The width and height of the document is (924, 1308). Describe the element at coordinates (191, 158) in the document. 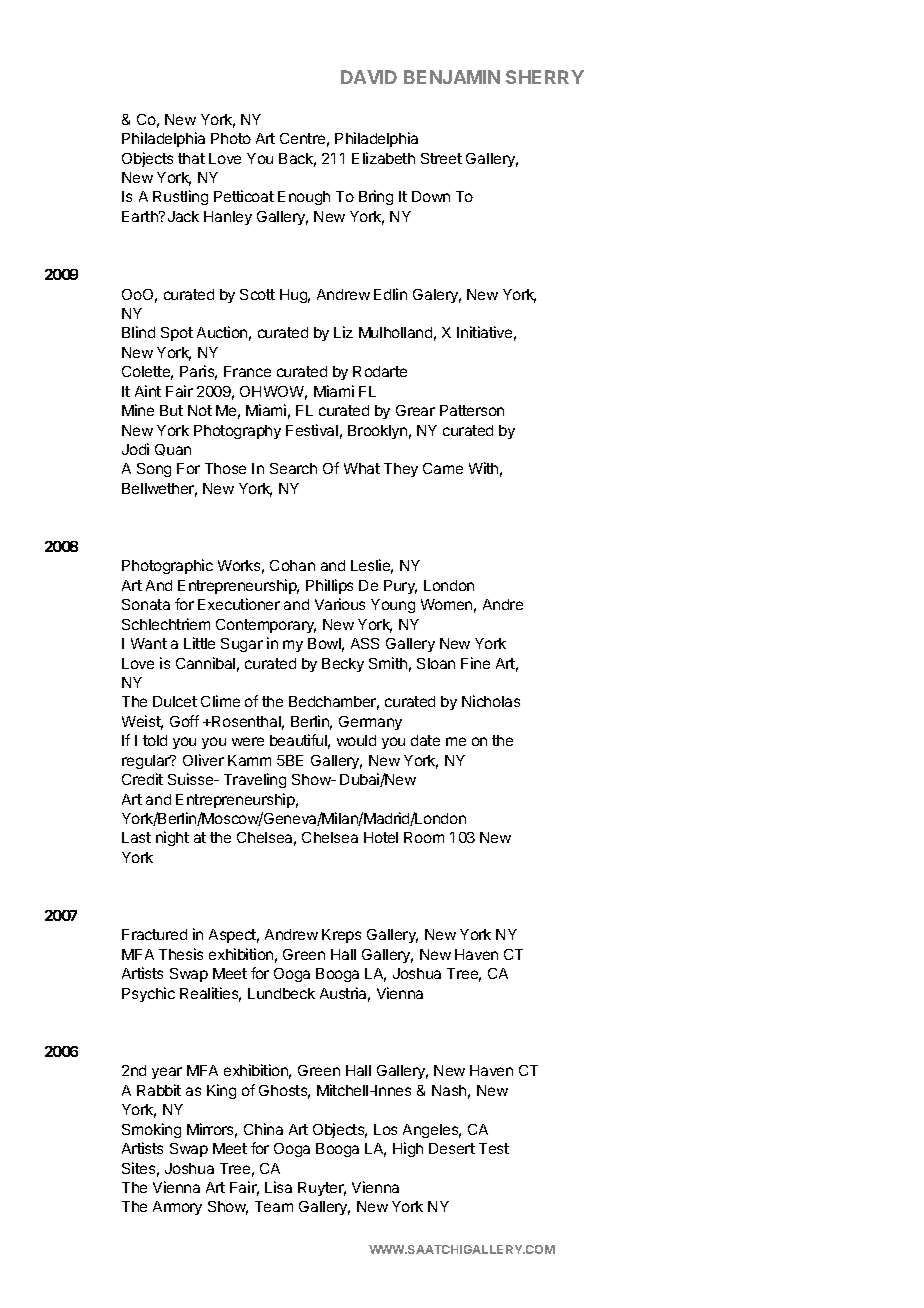

I see `that` at that location.
